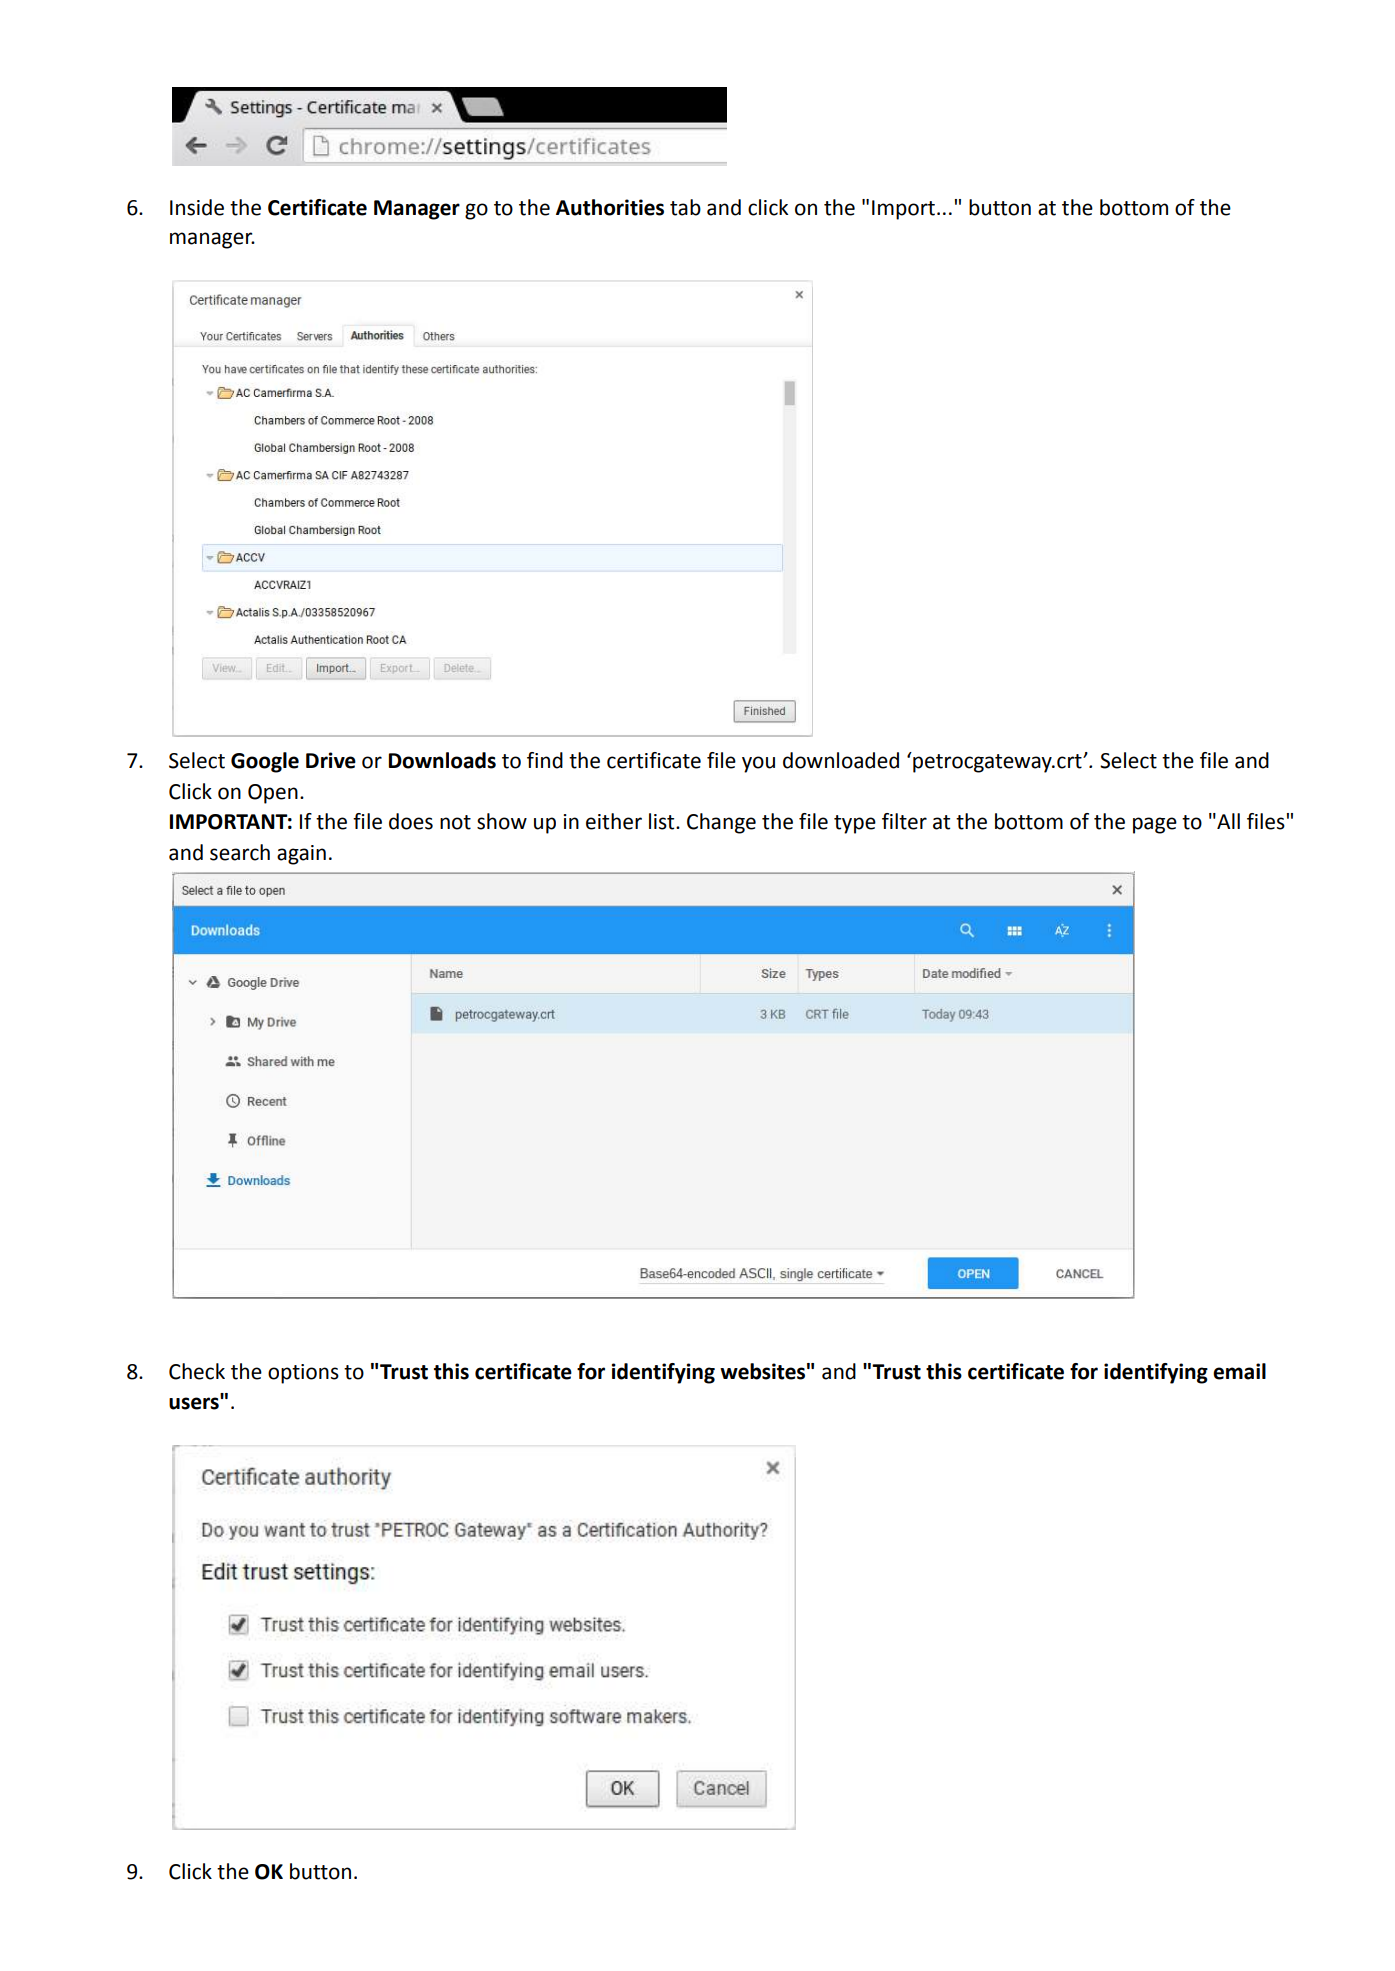 This image has height=1971, width=1395. Describe the element at coordinates (721, 823) in the image. I see `Change` at that location.
